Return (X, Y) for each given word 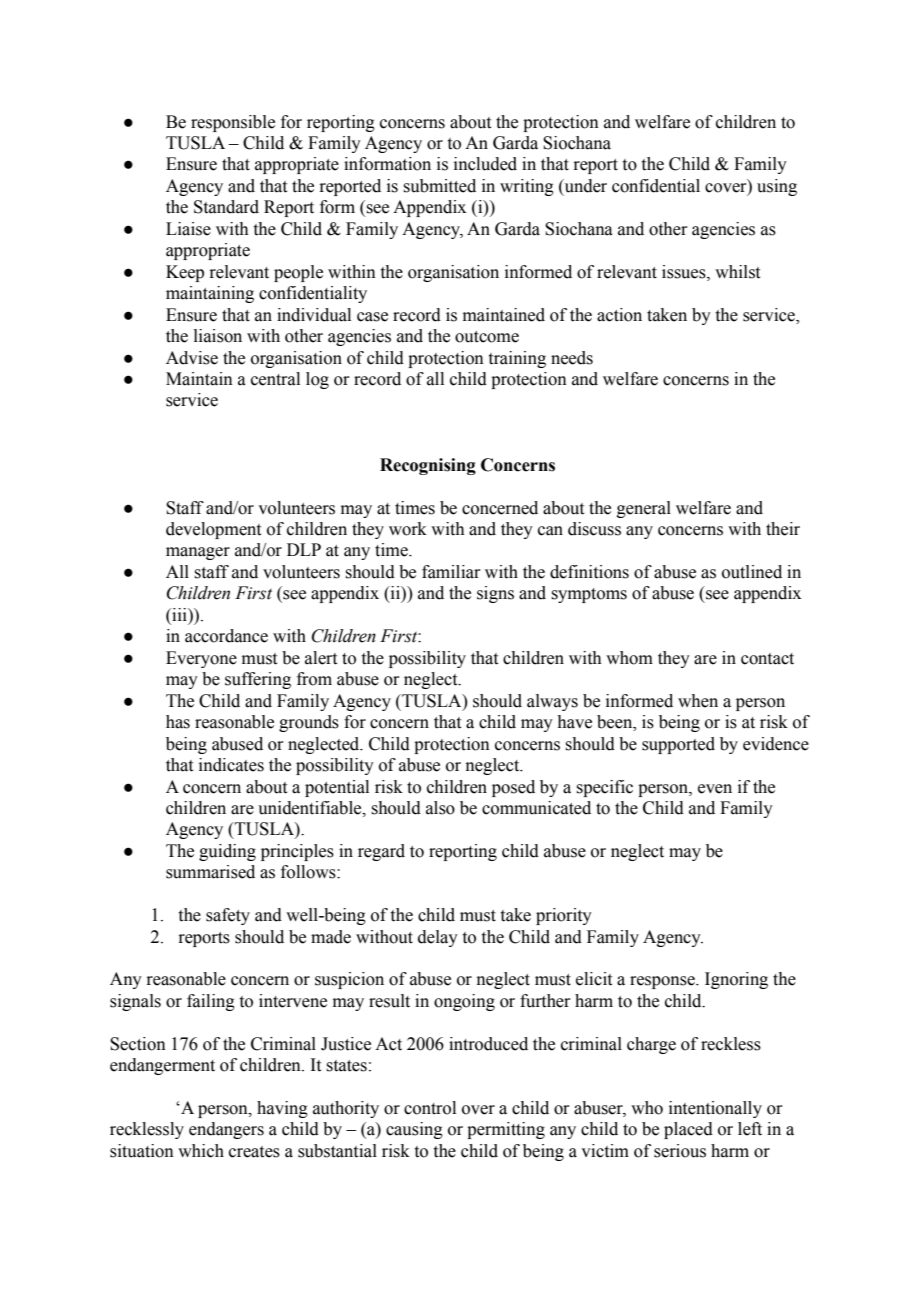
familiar (451, 572)
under (584, 187)
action (619, 315)
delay (438, 938)
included (485, 164)
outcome (487, 337)
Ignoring (736, 980)
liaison (218, 336)
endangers (226, 1130)
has (178, 722)
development (213, 530)
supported (678, 745)
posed (513, 788)
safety (228, 916)
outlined (752, 572)
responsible (233, 123)
